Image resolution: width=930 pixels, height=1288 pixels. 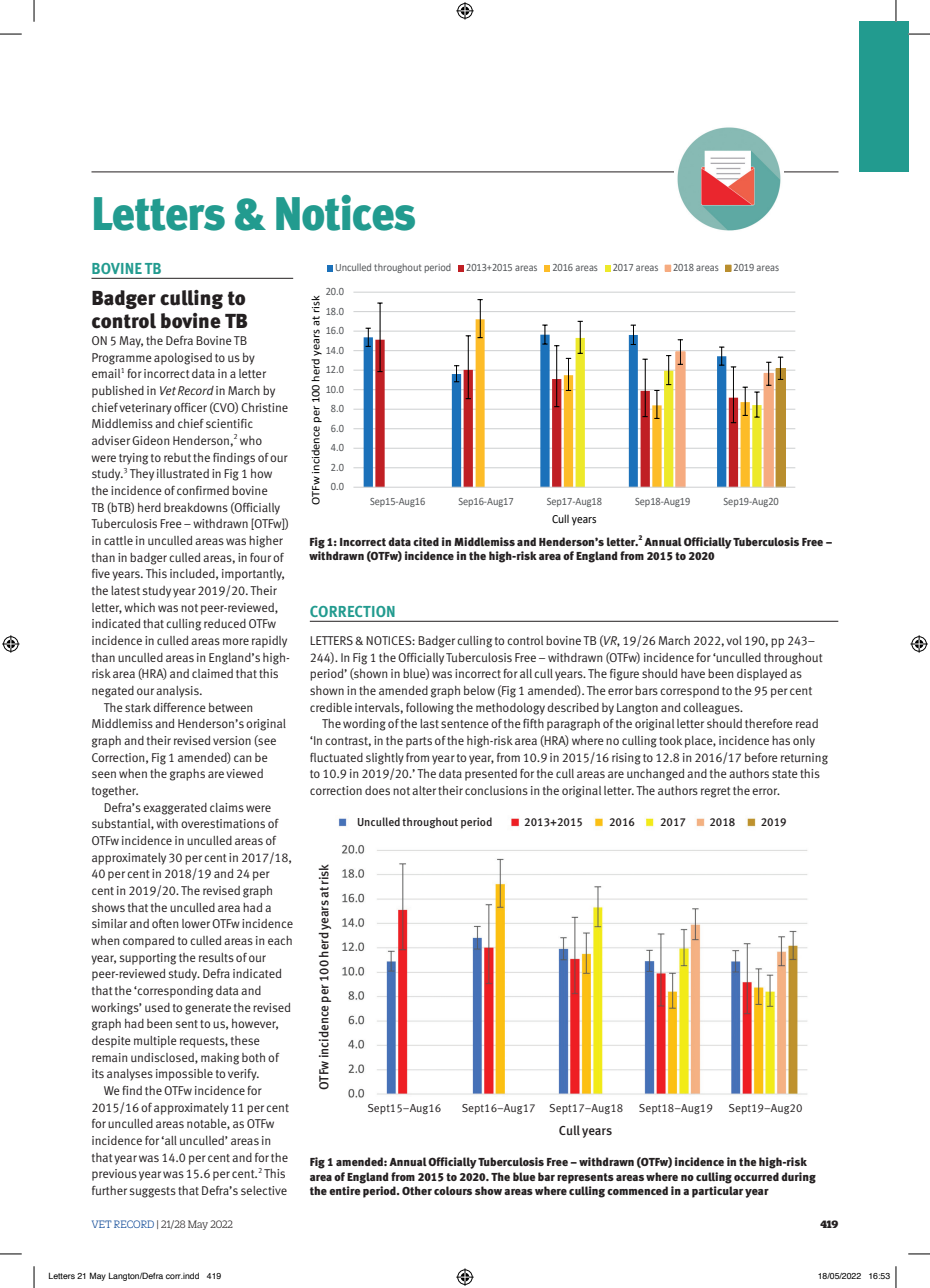 I want to click on Christine, so click(x=264, y=407).
